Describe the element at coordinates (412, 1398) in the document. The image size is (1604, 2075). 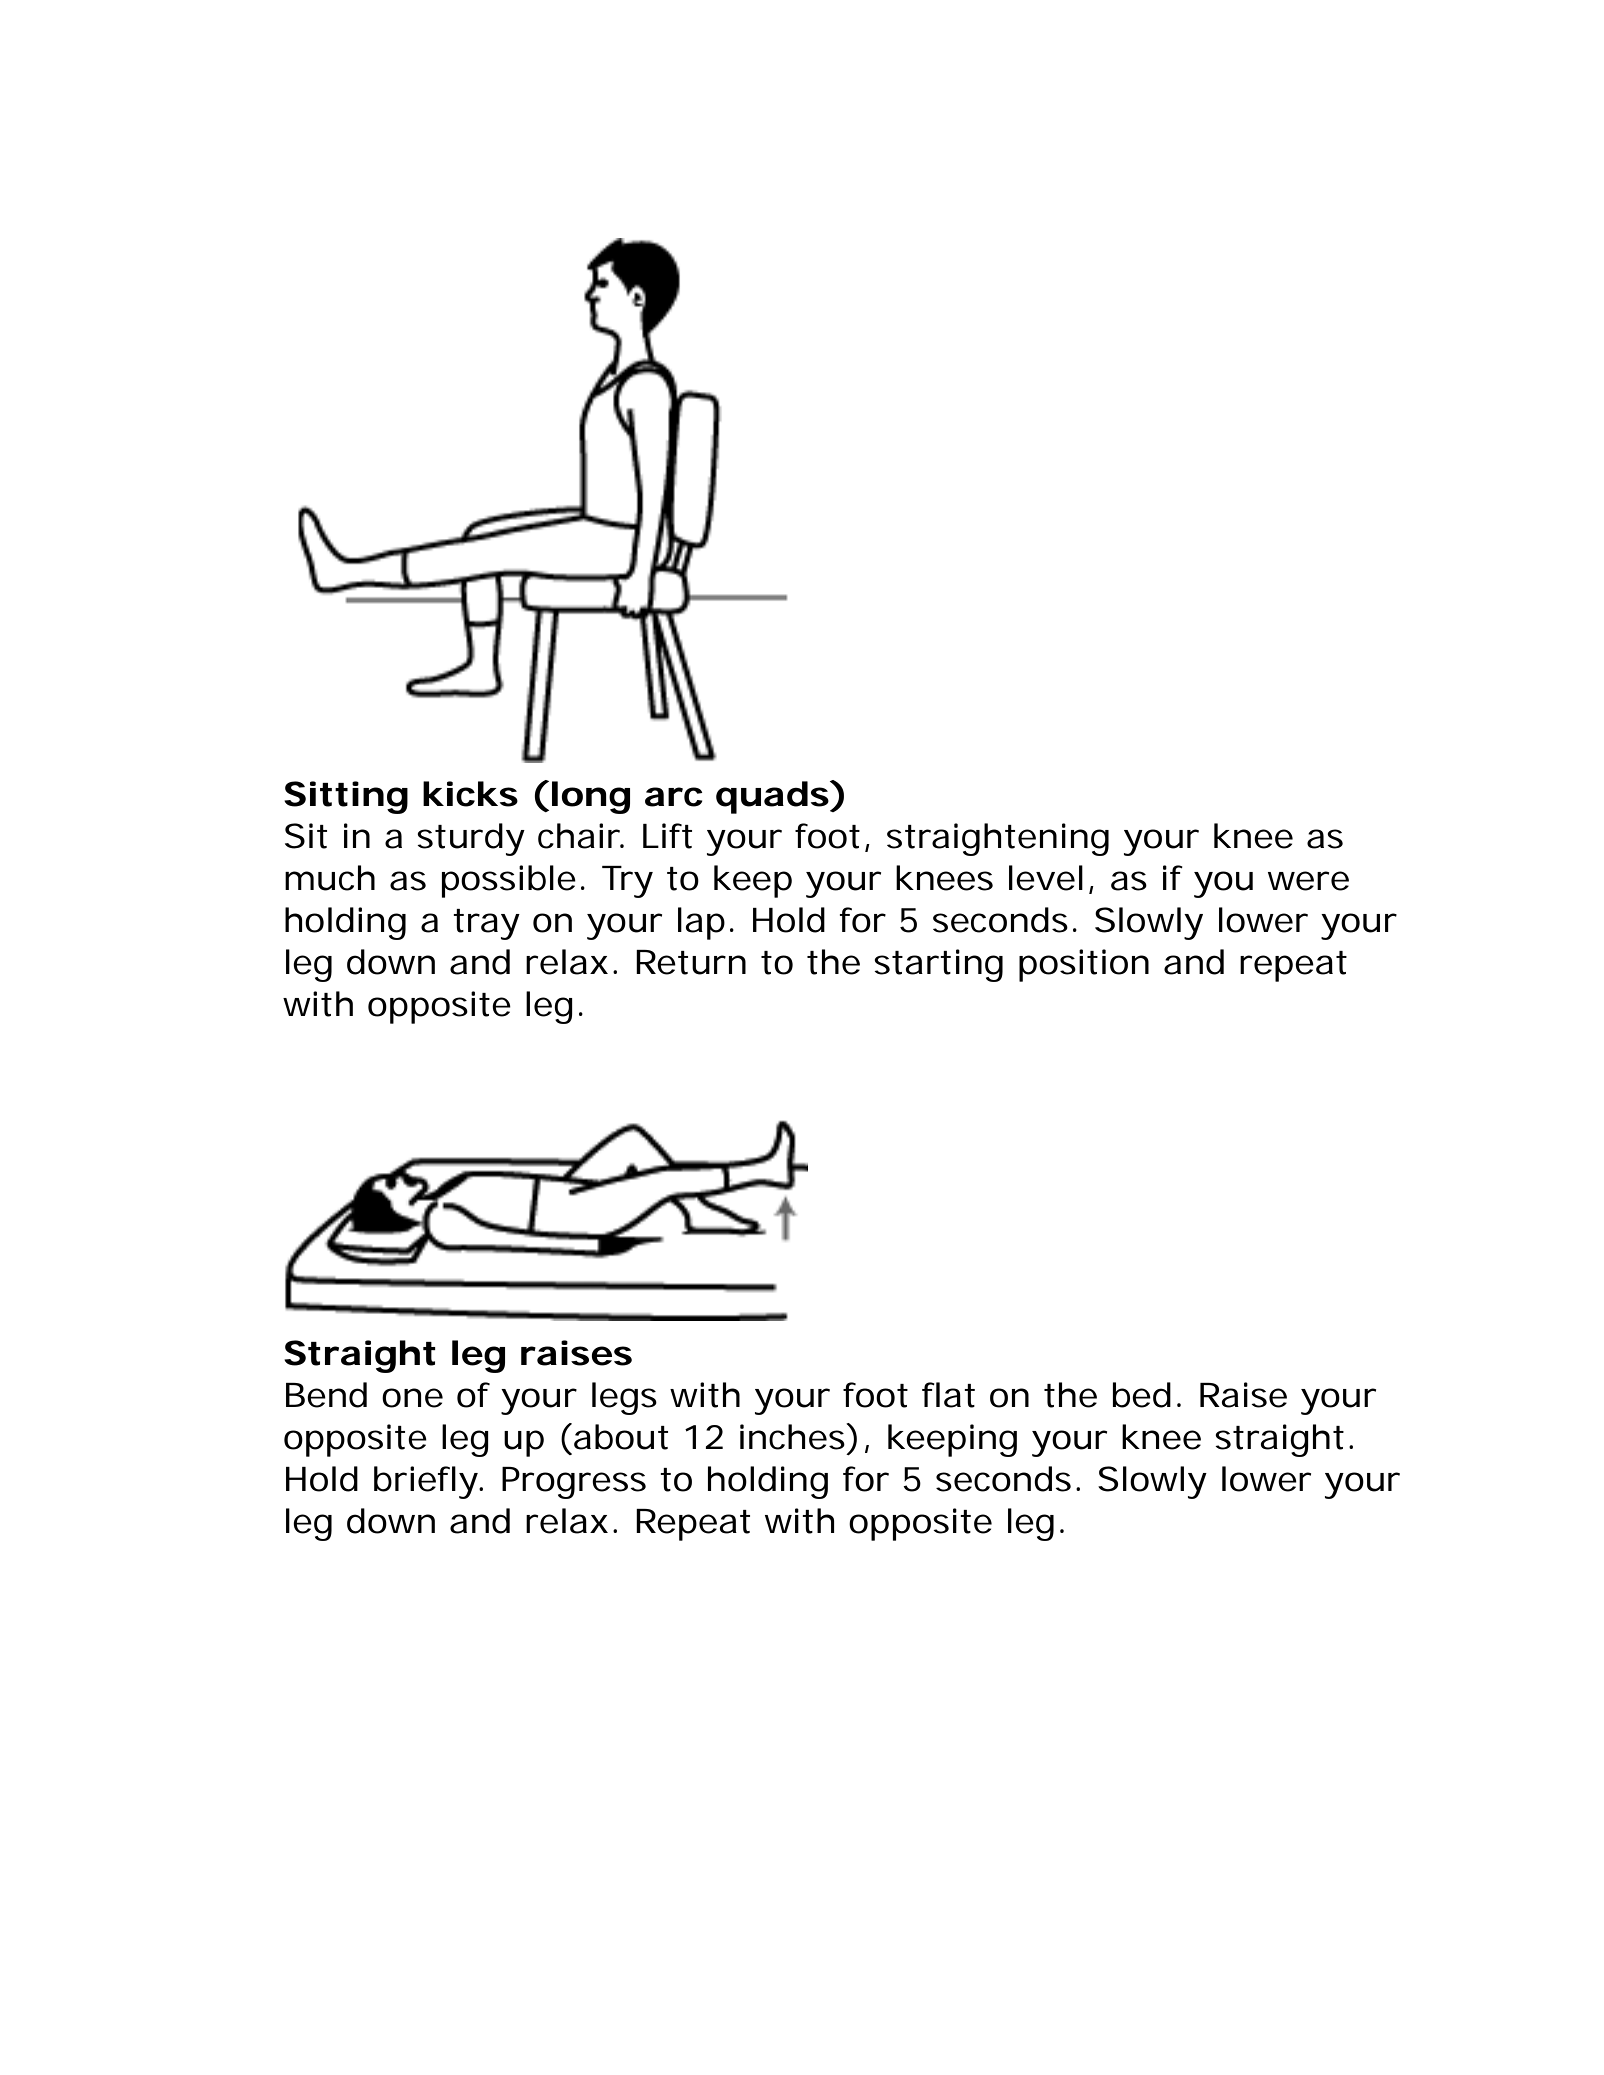
I see `one` at that location.
